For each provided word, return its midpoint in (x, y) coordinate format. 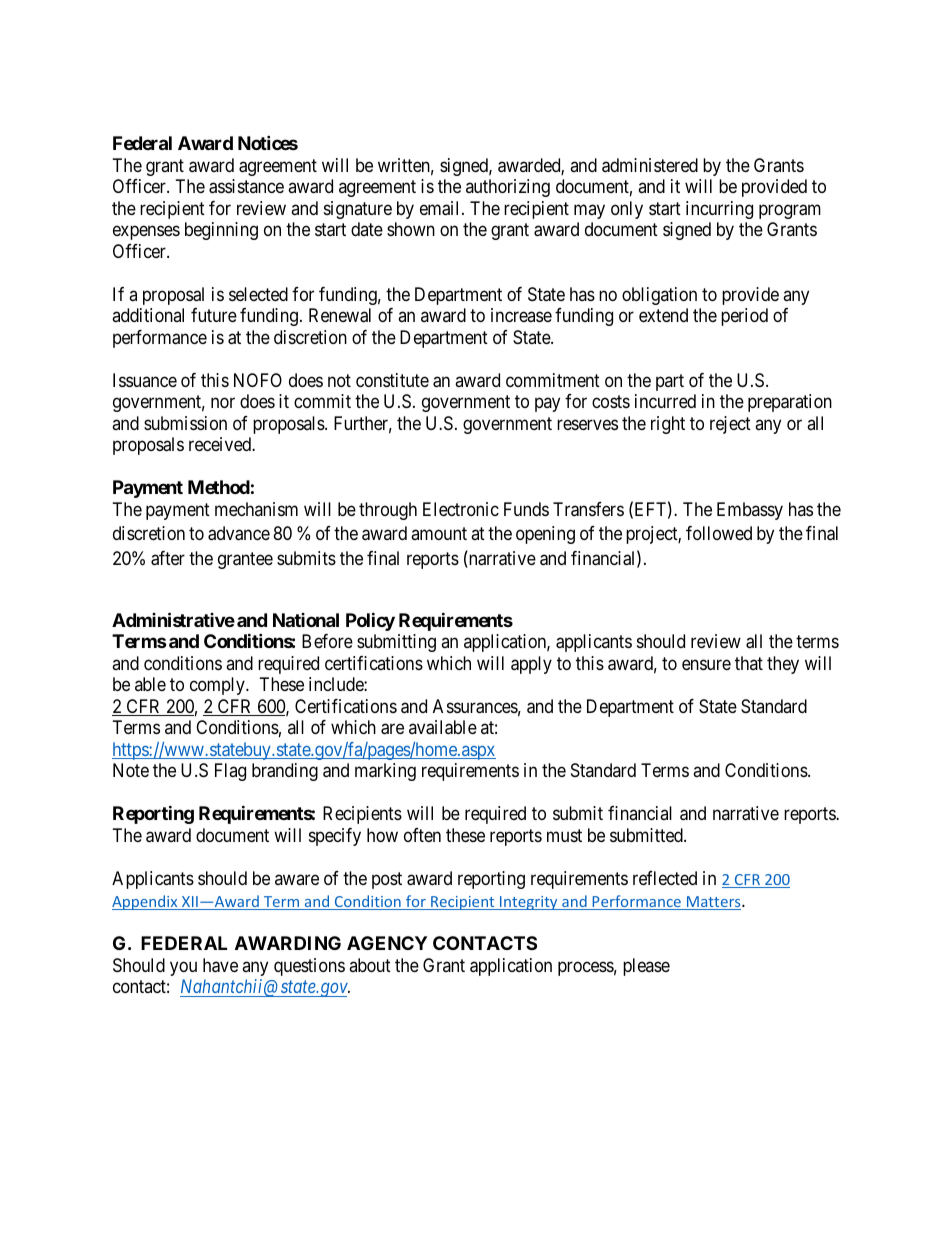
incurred (665, 401)
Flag (230, 772)
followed (719, 533)
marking (385, 772)
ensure (706, 664)
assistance (246, 186)
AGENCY (387, 943)
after (168, 558)
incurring (719, 210)
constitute (392, 380)
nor (223, 403)
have (220, 965)
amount (439, 534)
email (441, 208)
